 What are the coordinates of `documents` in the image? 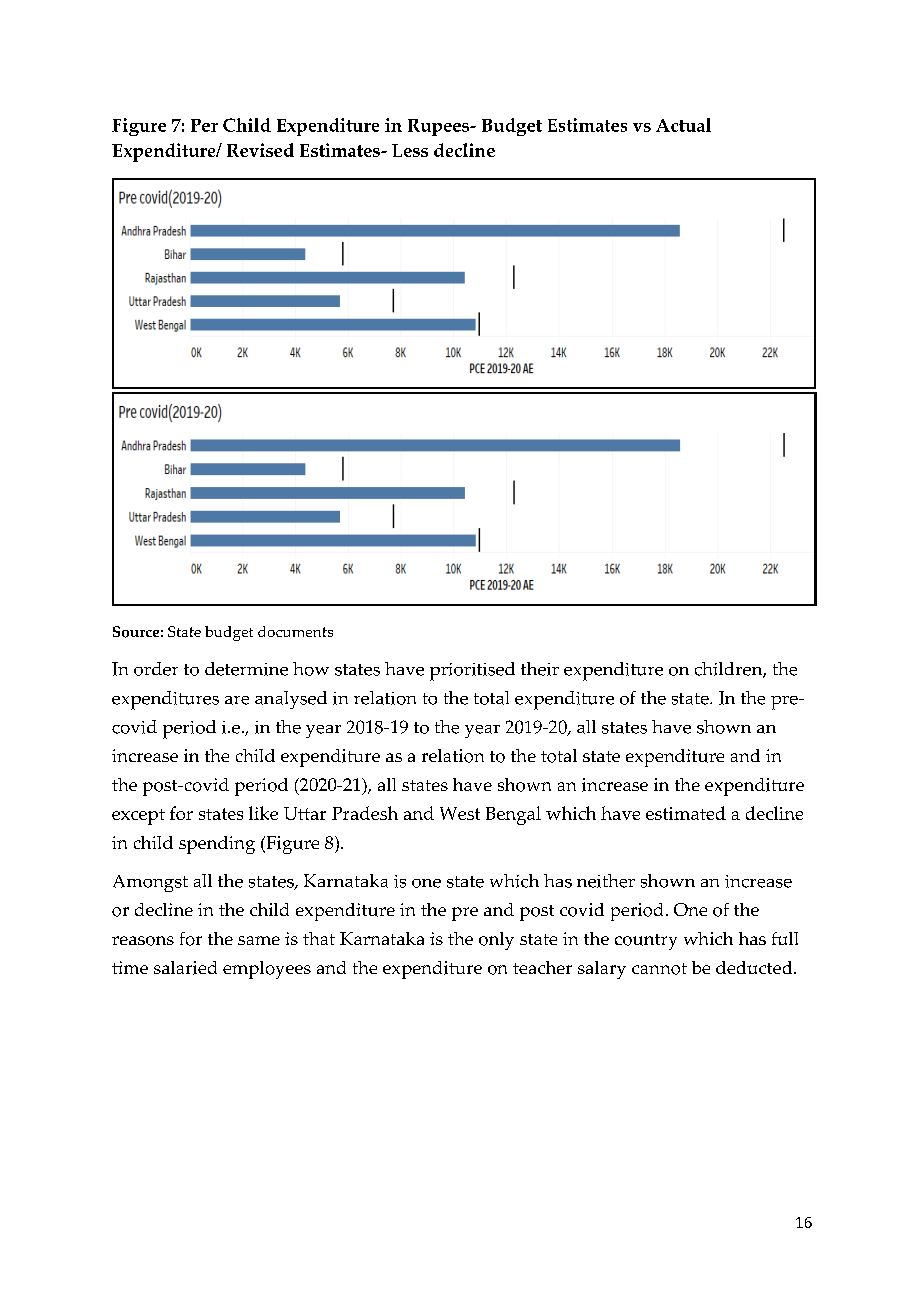 It's located at (295, 631).
